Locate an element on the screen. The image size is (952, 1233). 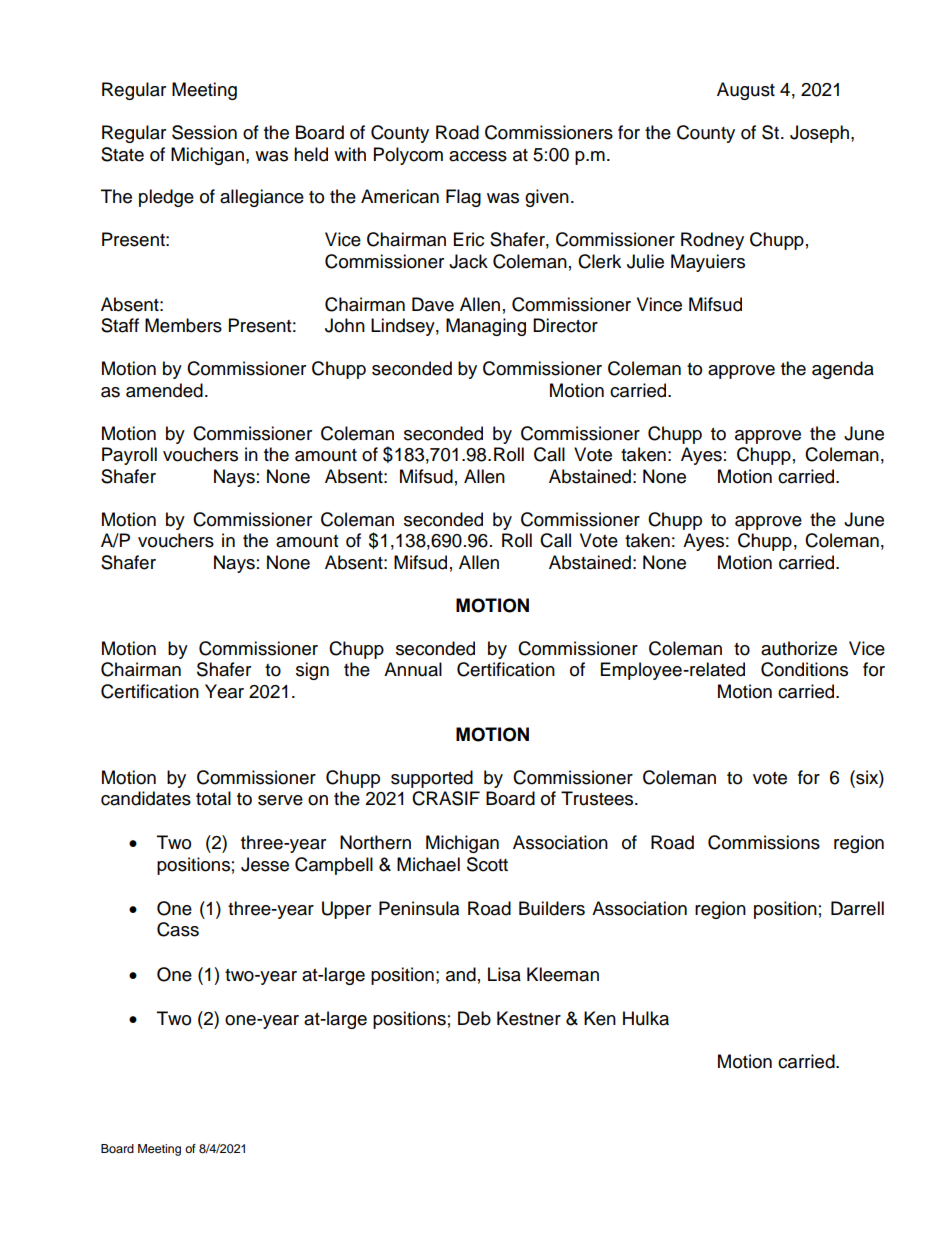
Annual is located at coordinates (413, 669).
